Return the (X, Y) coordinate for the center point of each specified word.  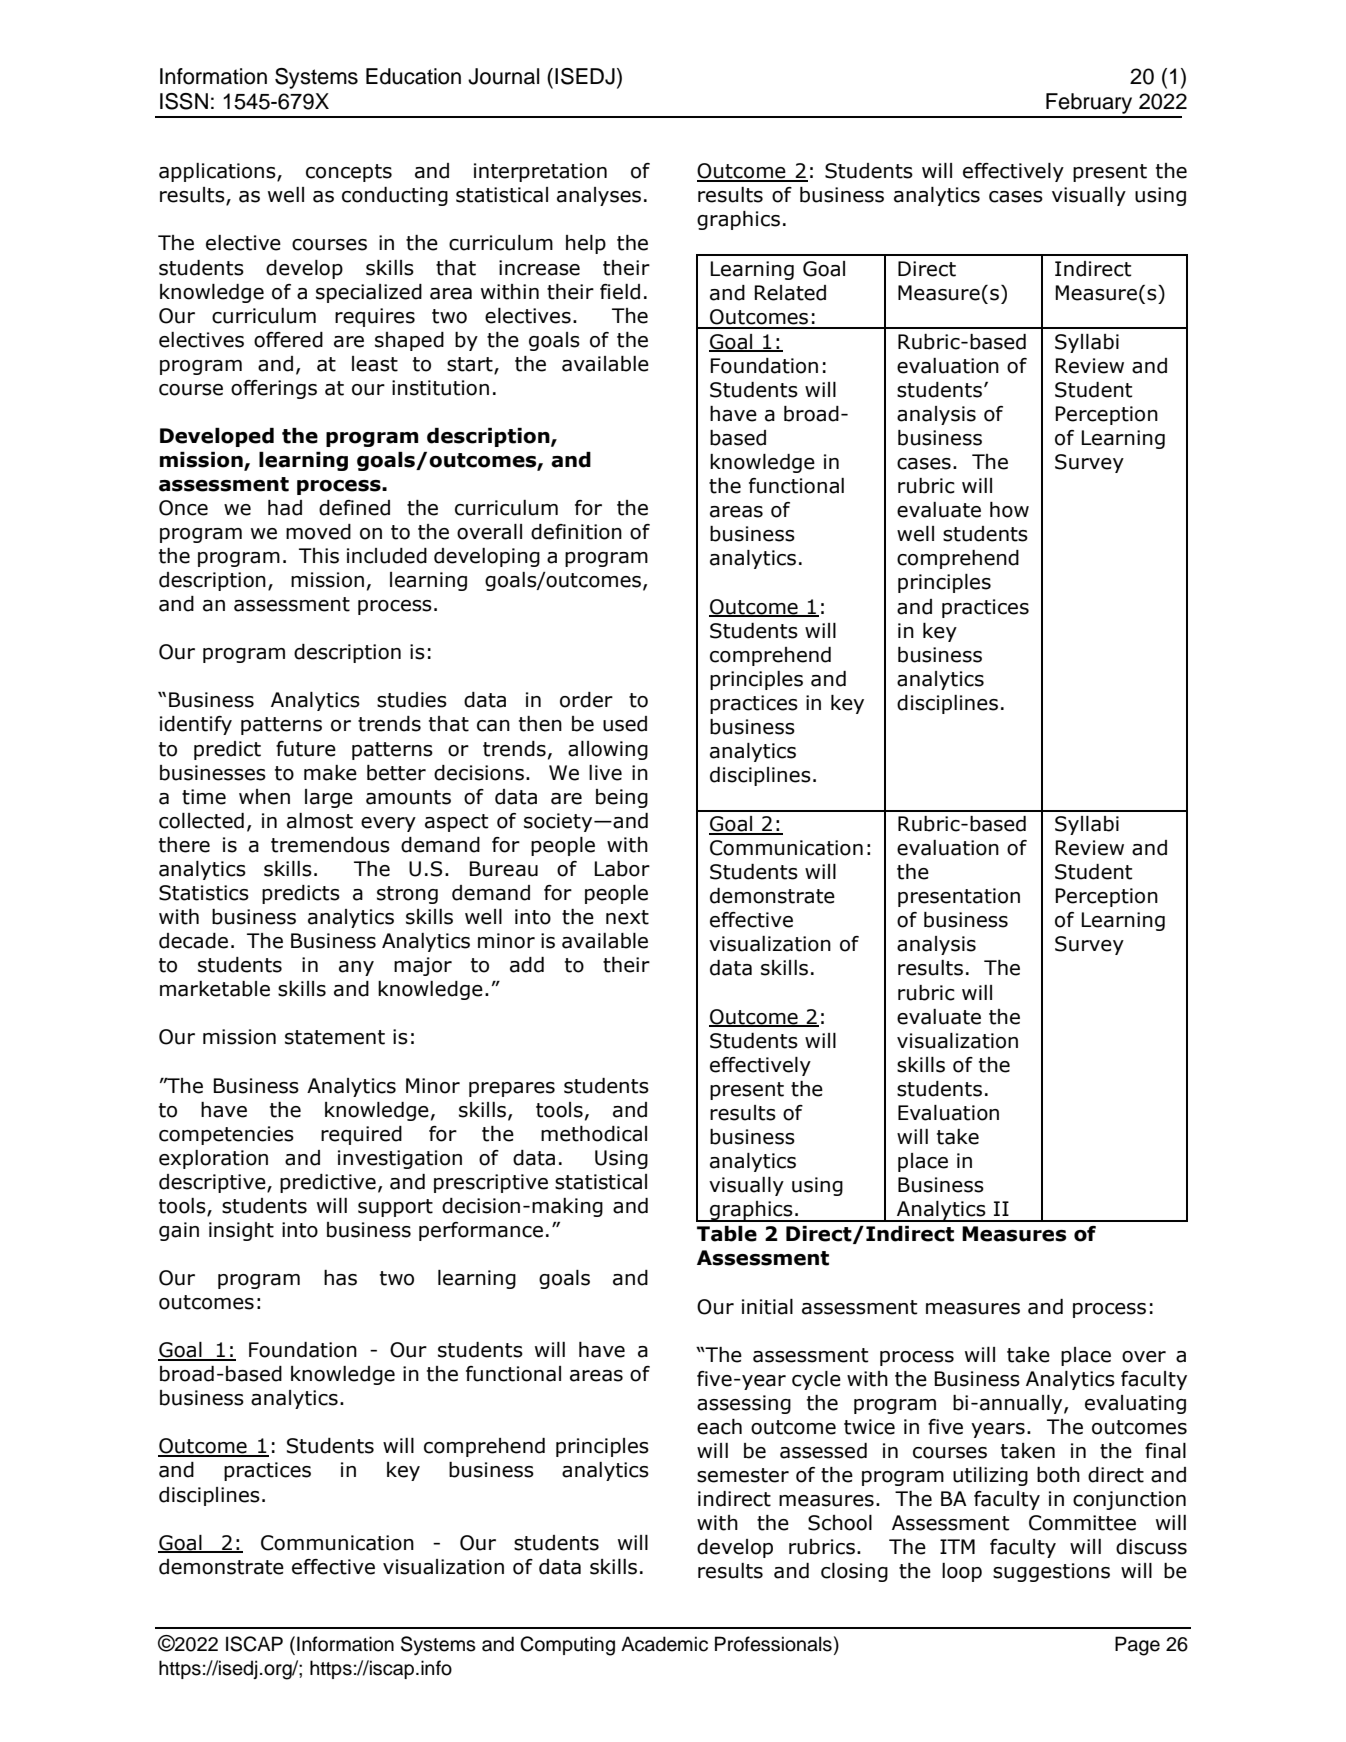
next (627, 917)
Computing (567, 1646)
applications (218, 172)
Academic (664, 1644)
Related (790, 293)
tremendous (330, 845)
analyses (599, 196)
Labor (622, 869)
